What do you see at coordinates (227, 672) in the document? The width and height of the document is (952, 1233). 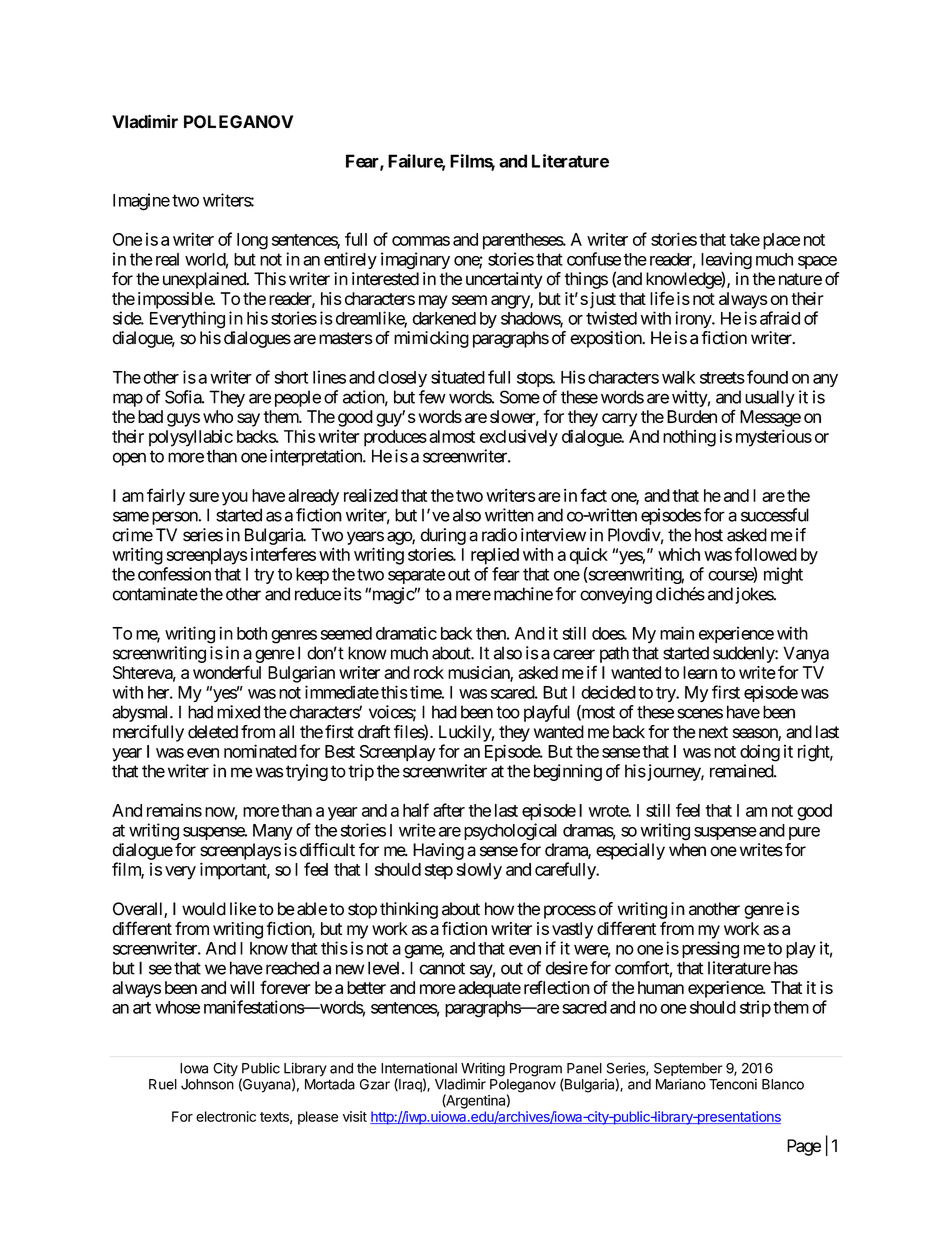 I see `wonderful` at bounding box center [227, 672].
